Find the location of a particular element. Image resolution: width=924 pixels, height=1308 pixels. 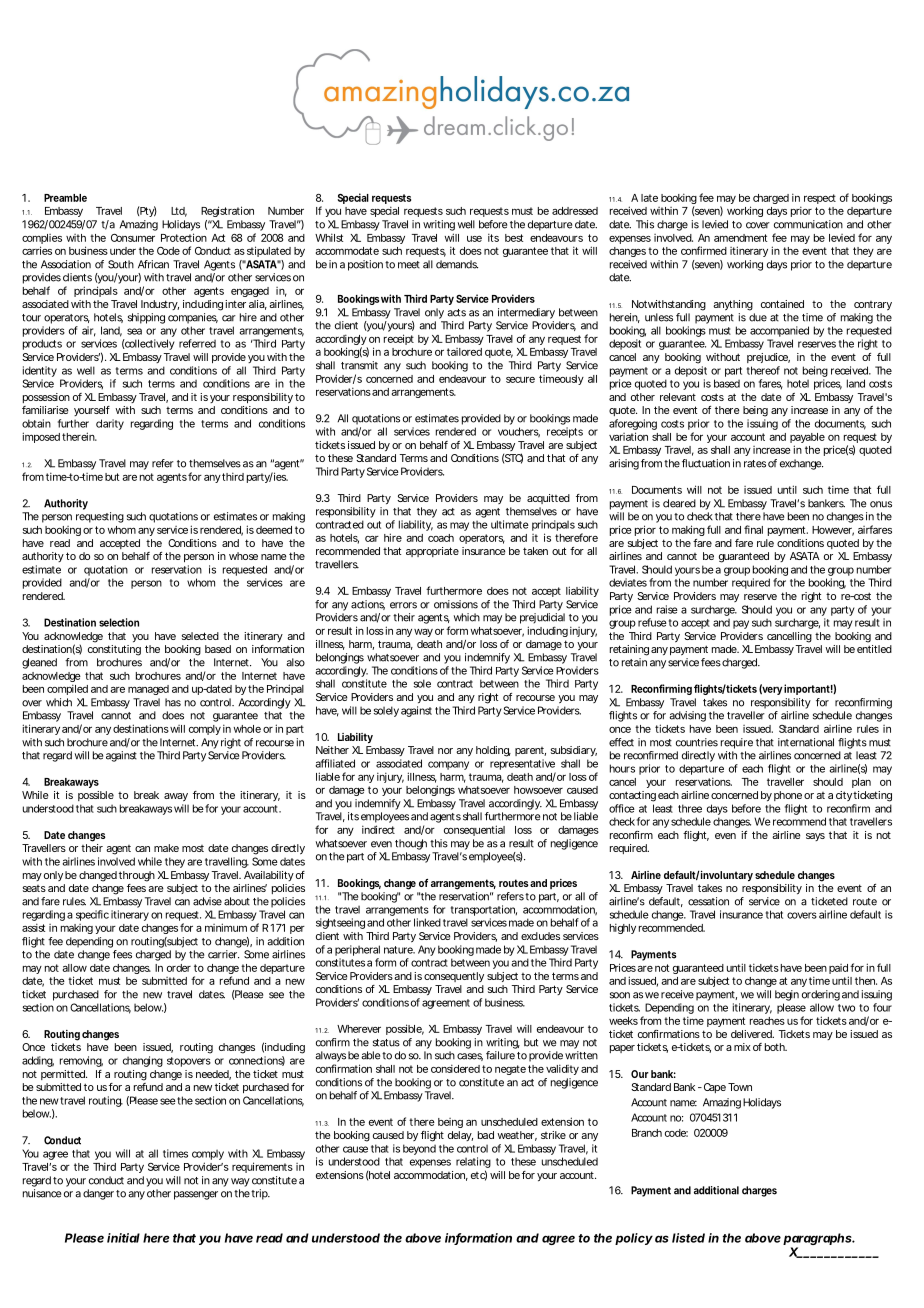

paragraphs is located at coordinates (819, 1240).
